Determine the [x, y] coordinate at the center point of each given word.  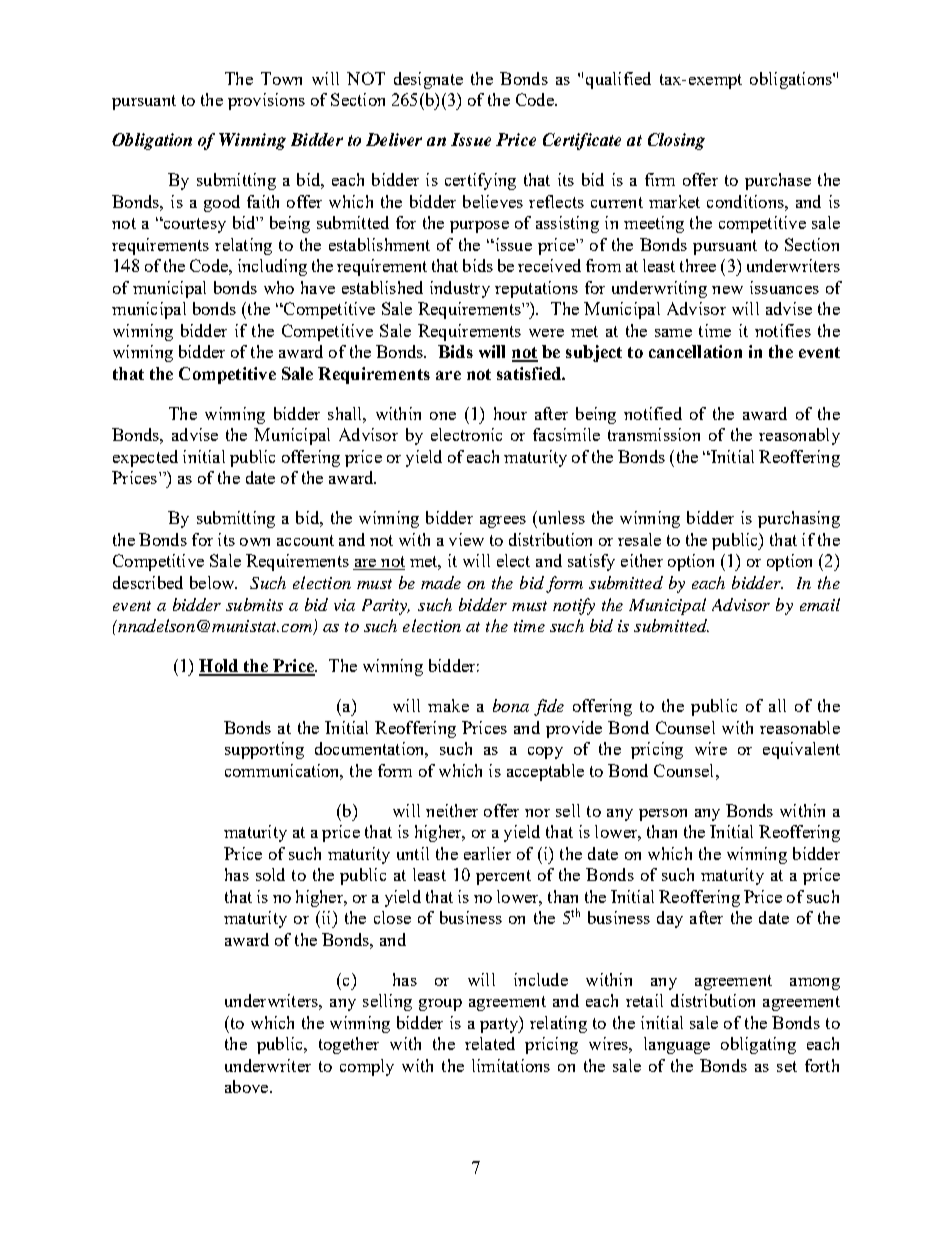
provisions [266, 101]
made [441, 582]
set [787, 1066]
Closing [676, 141]
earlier [487, 853]
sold [270, 874]
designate [428, 80]
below [213, 582]
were [546, 333]
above [248, 1086]
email [820, 604]
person [663, 815]
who [279, 287]
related [490, 1043]
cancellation [695, 351]
